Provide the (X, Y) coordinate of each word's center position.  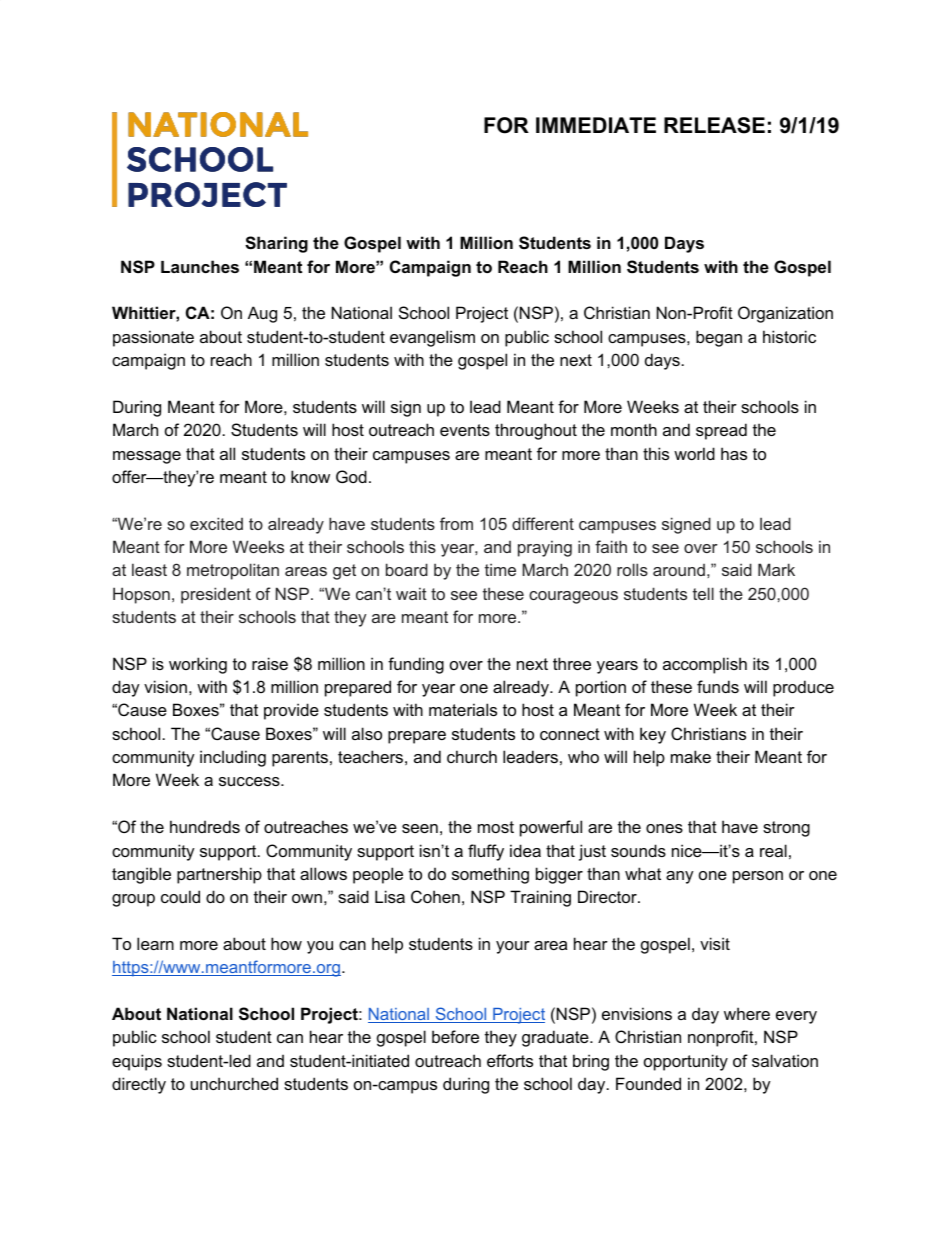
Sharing (276, 244)
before (455, 1036)
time (500, 569)
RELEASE (714, 125)
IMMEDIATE (596, 125)
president (216, 595)
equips (137, 1062)
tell (703, 593)
